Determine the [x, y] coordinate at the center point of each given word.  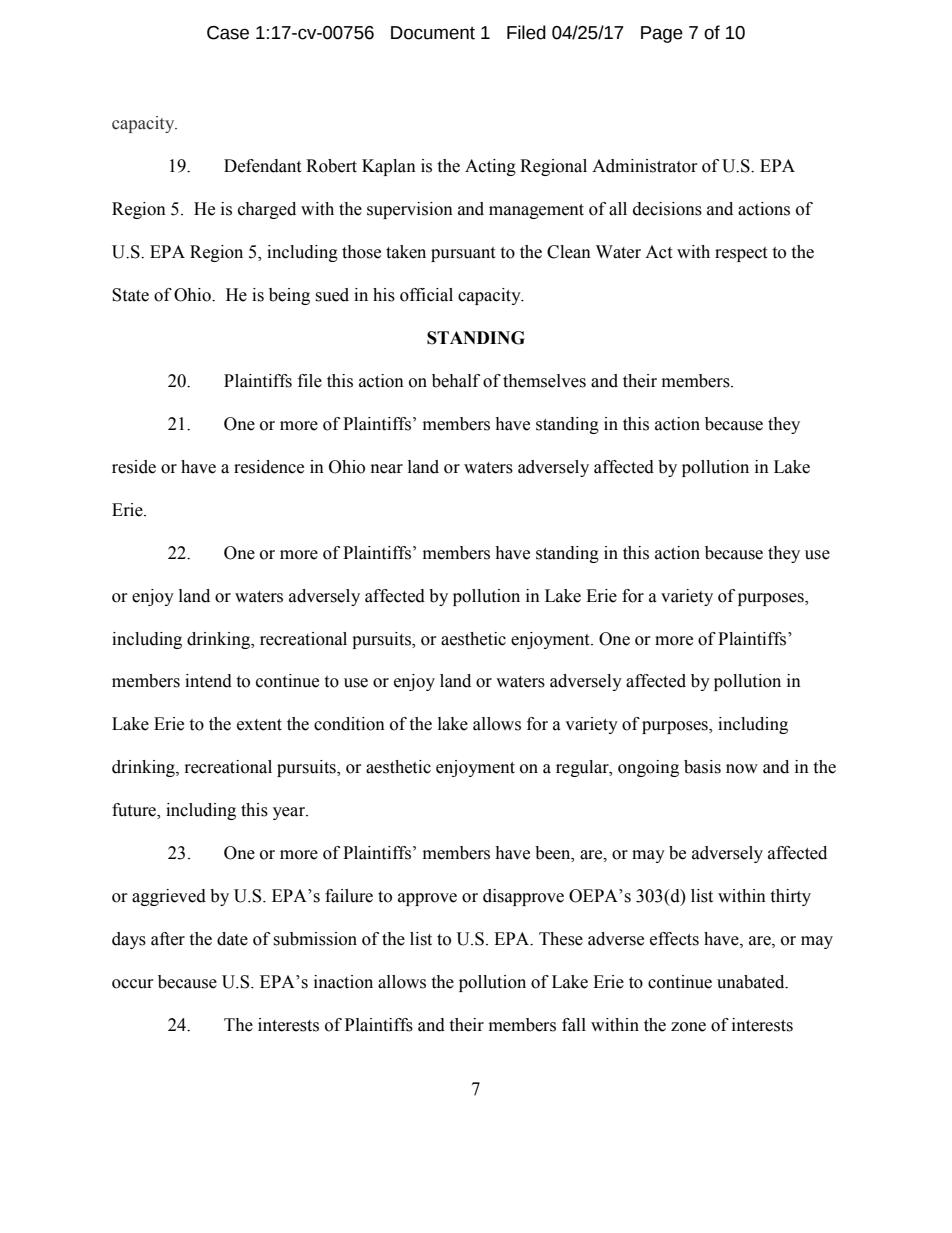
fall [574, 1025]
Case [228, 33]
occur [133, 984]
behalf [456, 381]
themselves [544, 381]
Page [662, 34]
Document [433, 33]
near [387, 469]
